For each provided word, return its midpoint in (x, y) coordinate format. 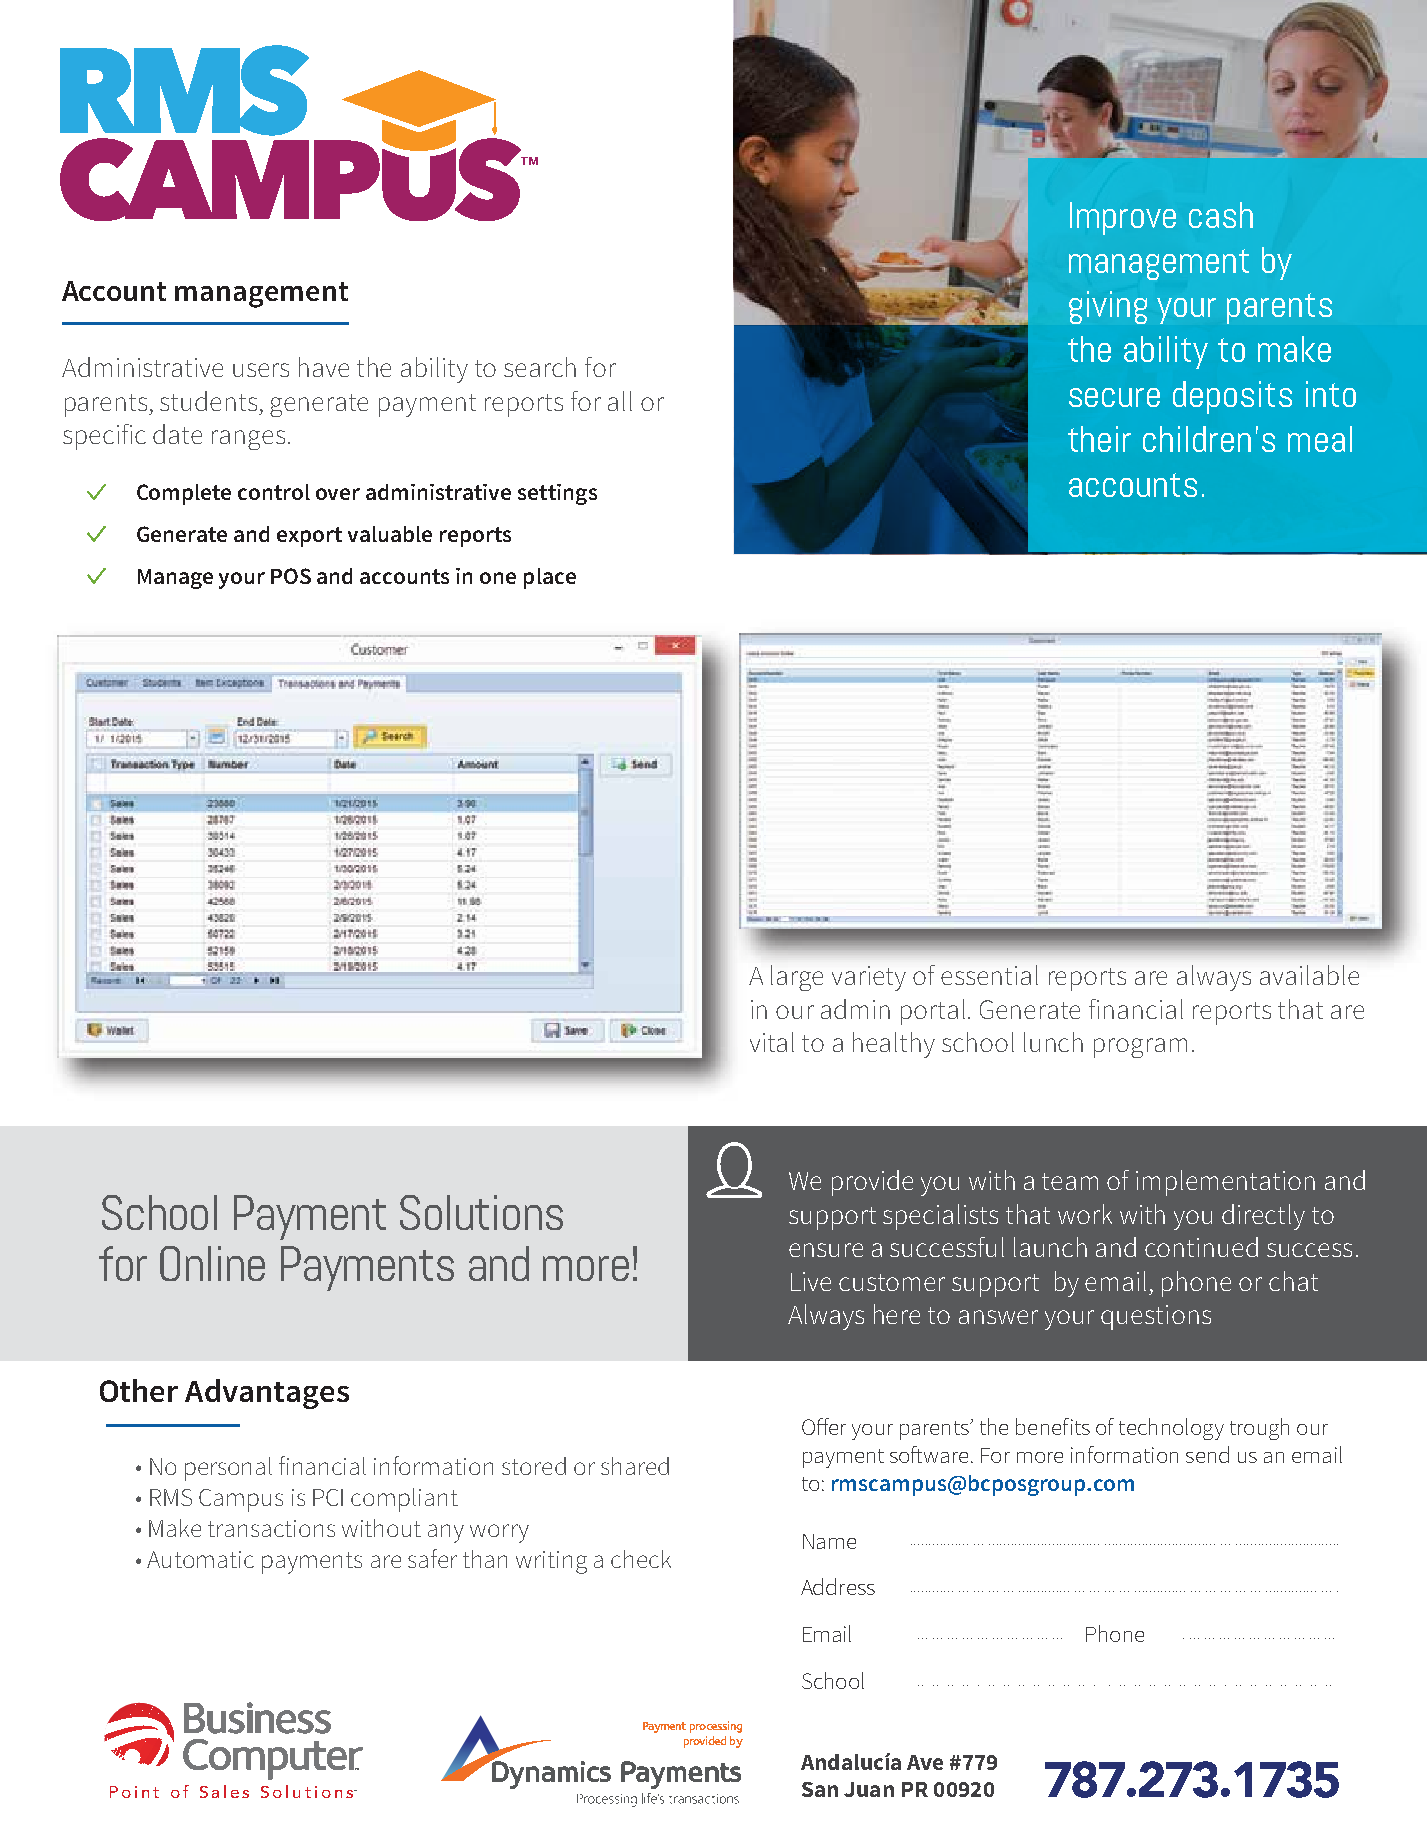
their (1099, 439)
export (309, 537)
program (1140, 1048)
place (550, 578)
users (261, 370)
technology (1171, 1429)
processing (716, 1727)
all (620, 401)
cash (1221, 215)
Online (212, 1263)
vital (772, 1042)
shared (635, 1466)
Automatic (200, 1559)
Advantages (267, 1394)
